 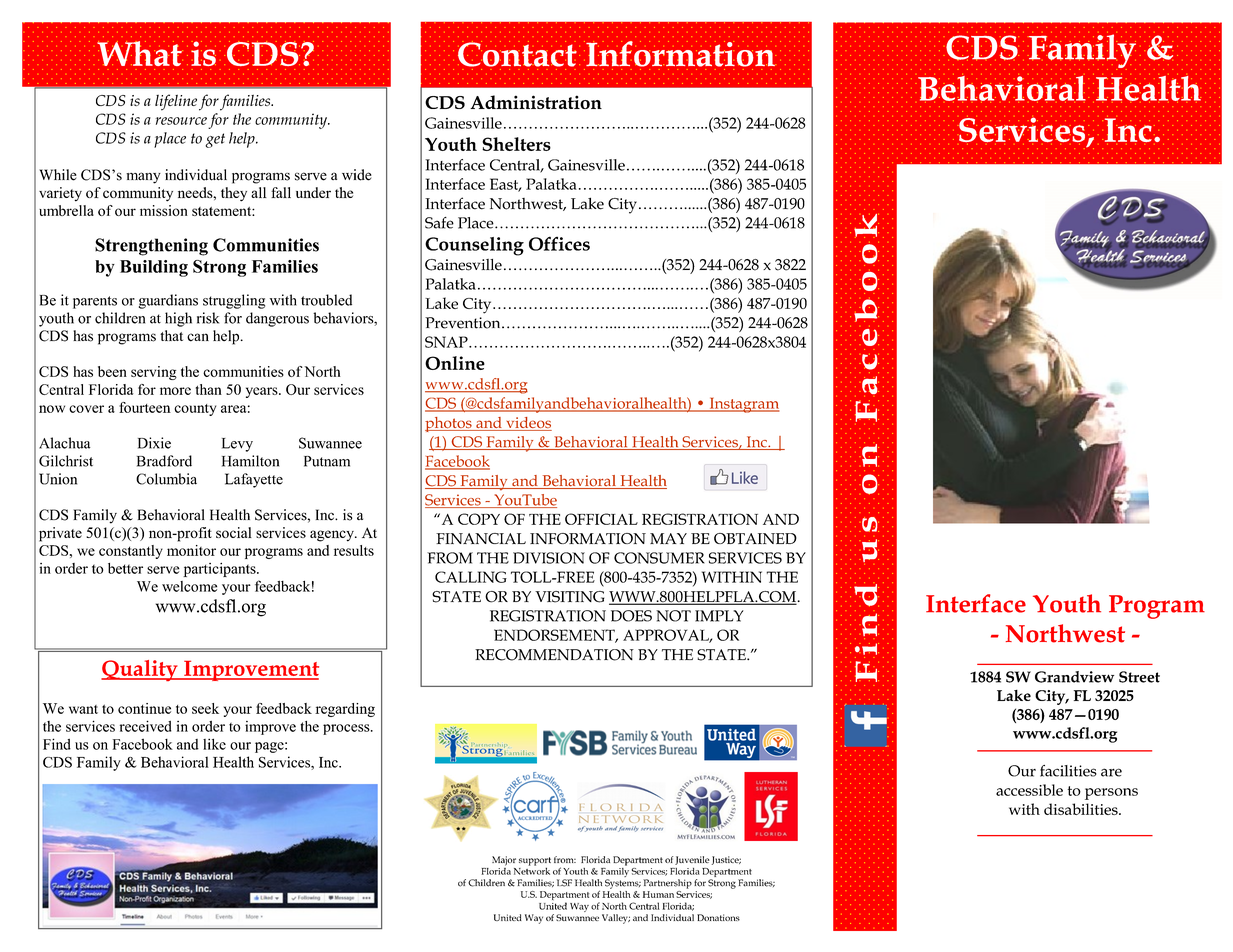 What do you see at coordinates (1139, 677) in the screenshot?
I see `Street` at bounding box center [1139, 677].
